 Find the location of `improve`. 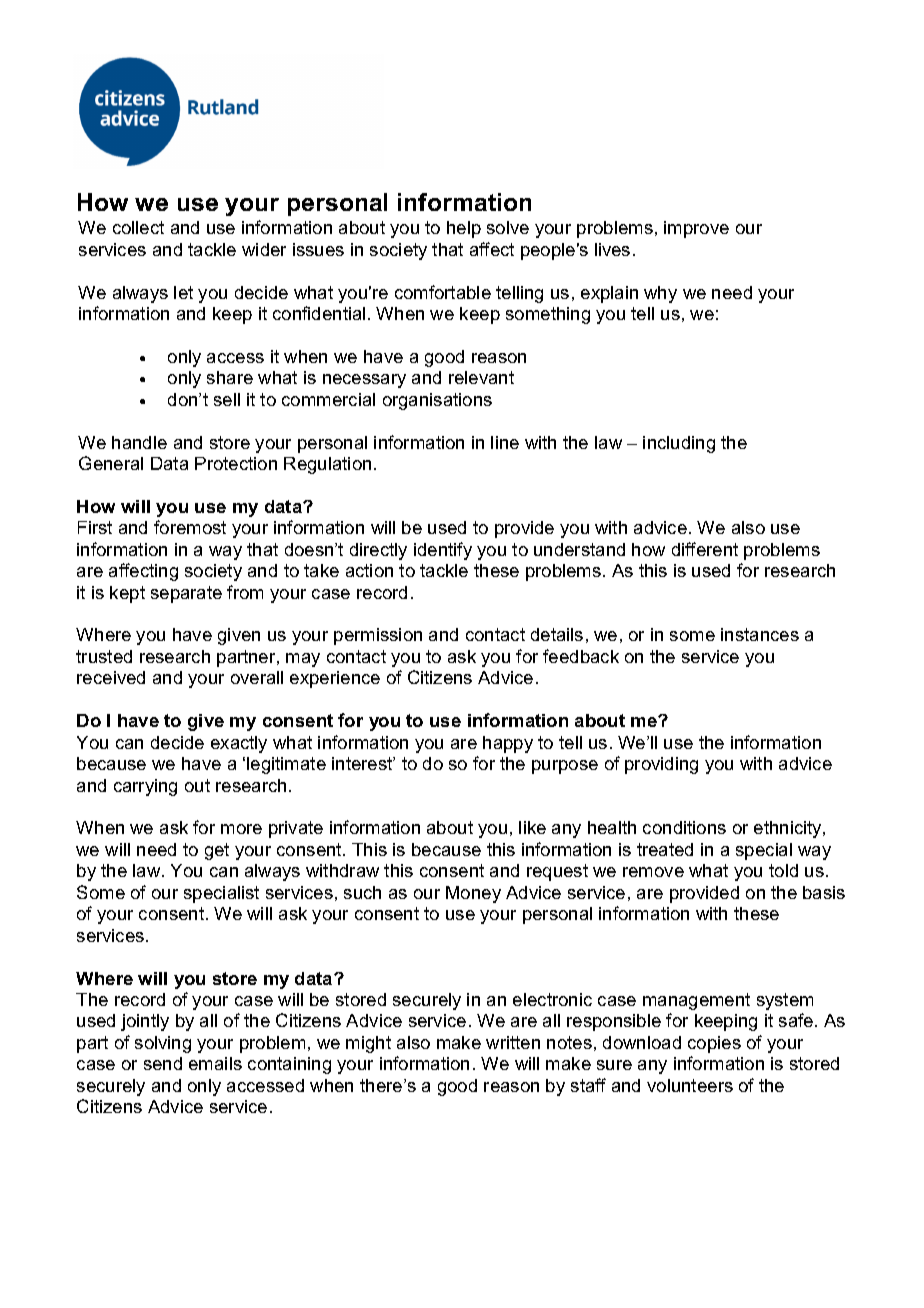

improve is located at coordinates (696, 229).
